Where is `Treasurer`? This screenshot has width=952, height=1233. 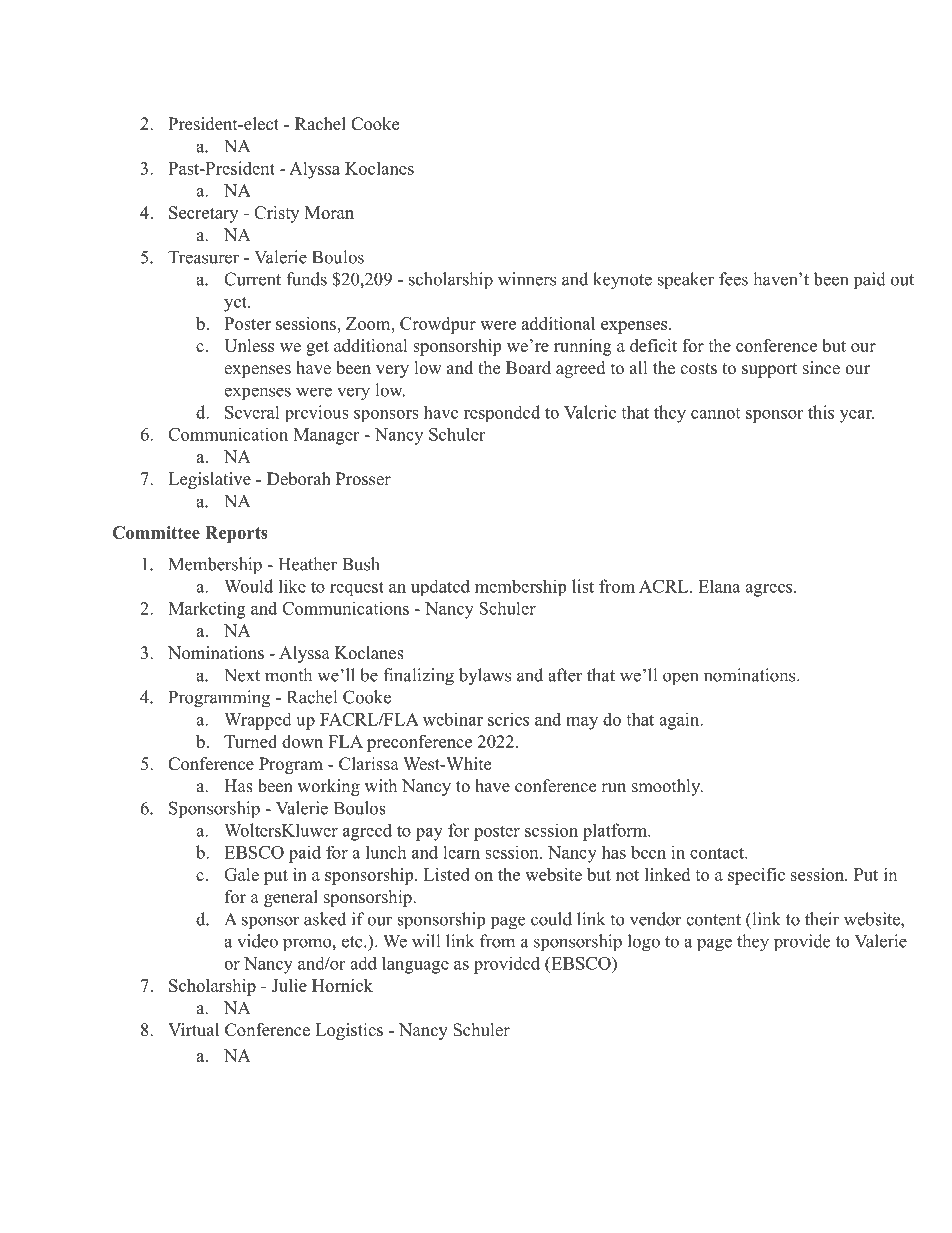 Treasurer is located at coordinates (203, 257).
